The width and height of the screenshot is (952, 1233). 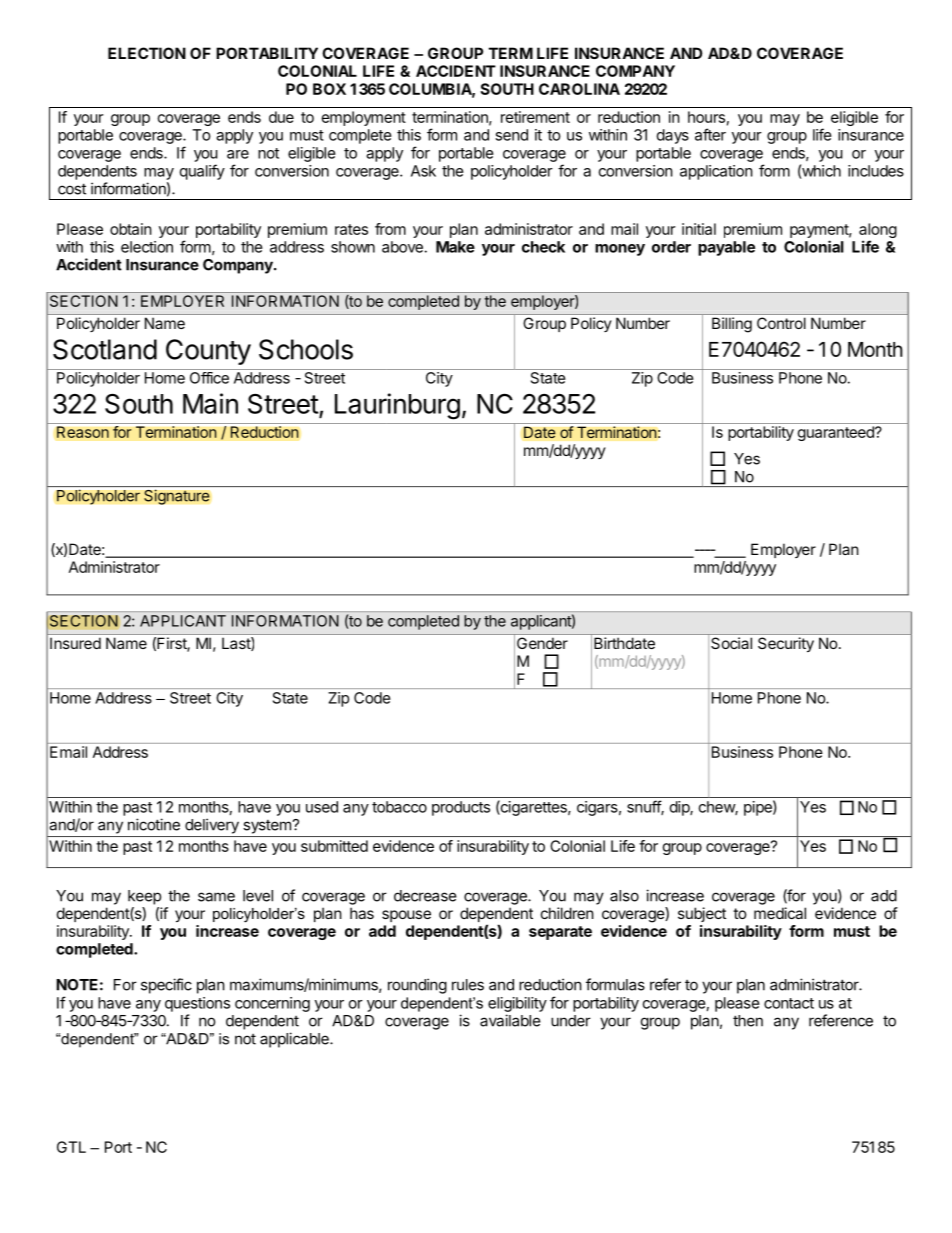 I want to click on GTL, so click(x=71, y=1147).
